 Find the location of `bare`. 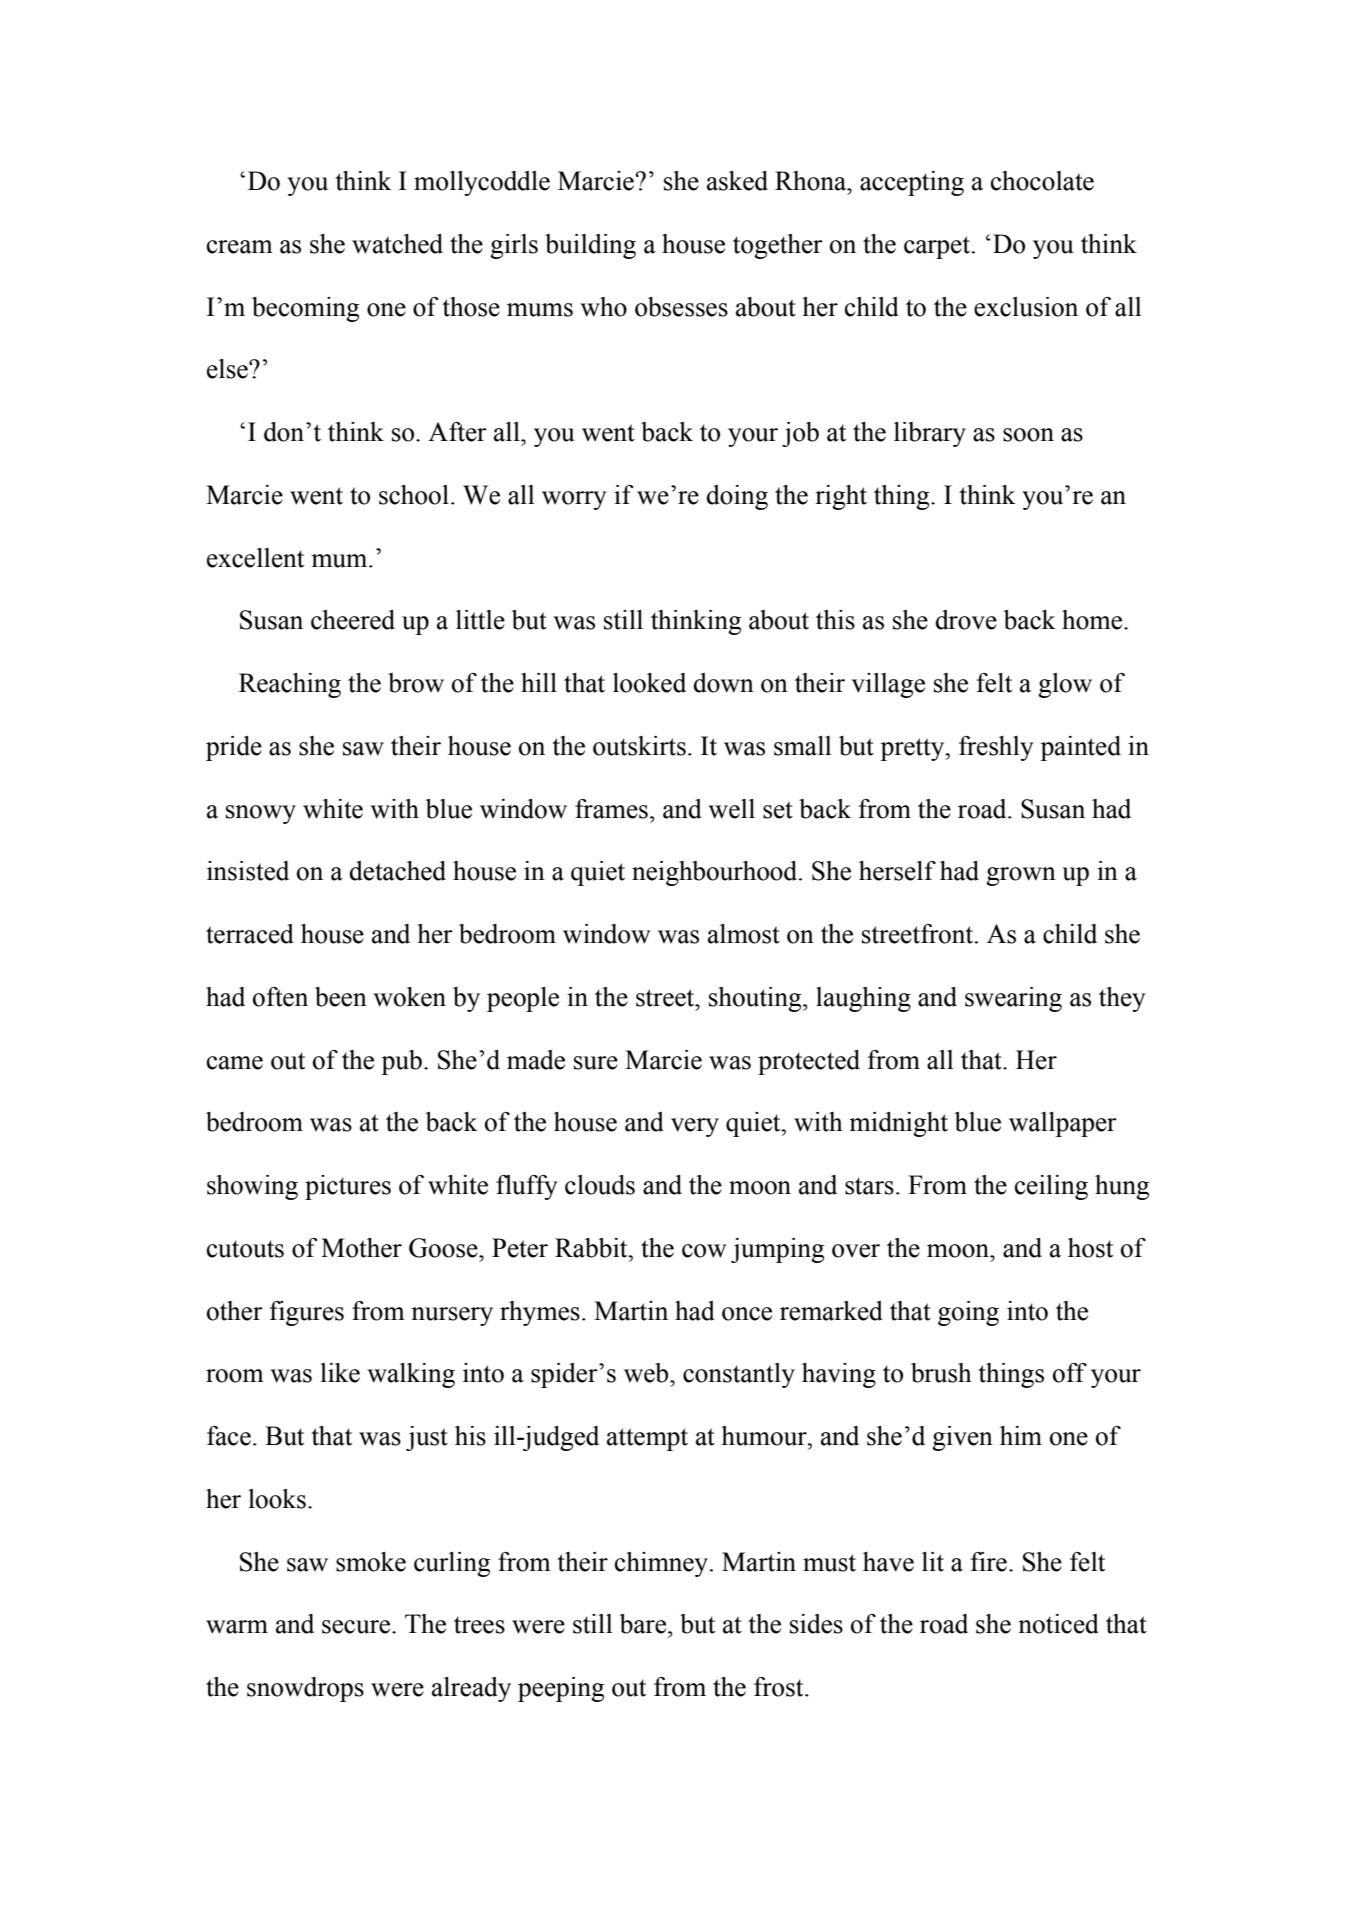

bare is located at coordinates (643, 1624).
